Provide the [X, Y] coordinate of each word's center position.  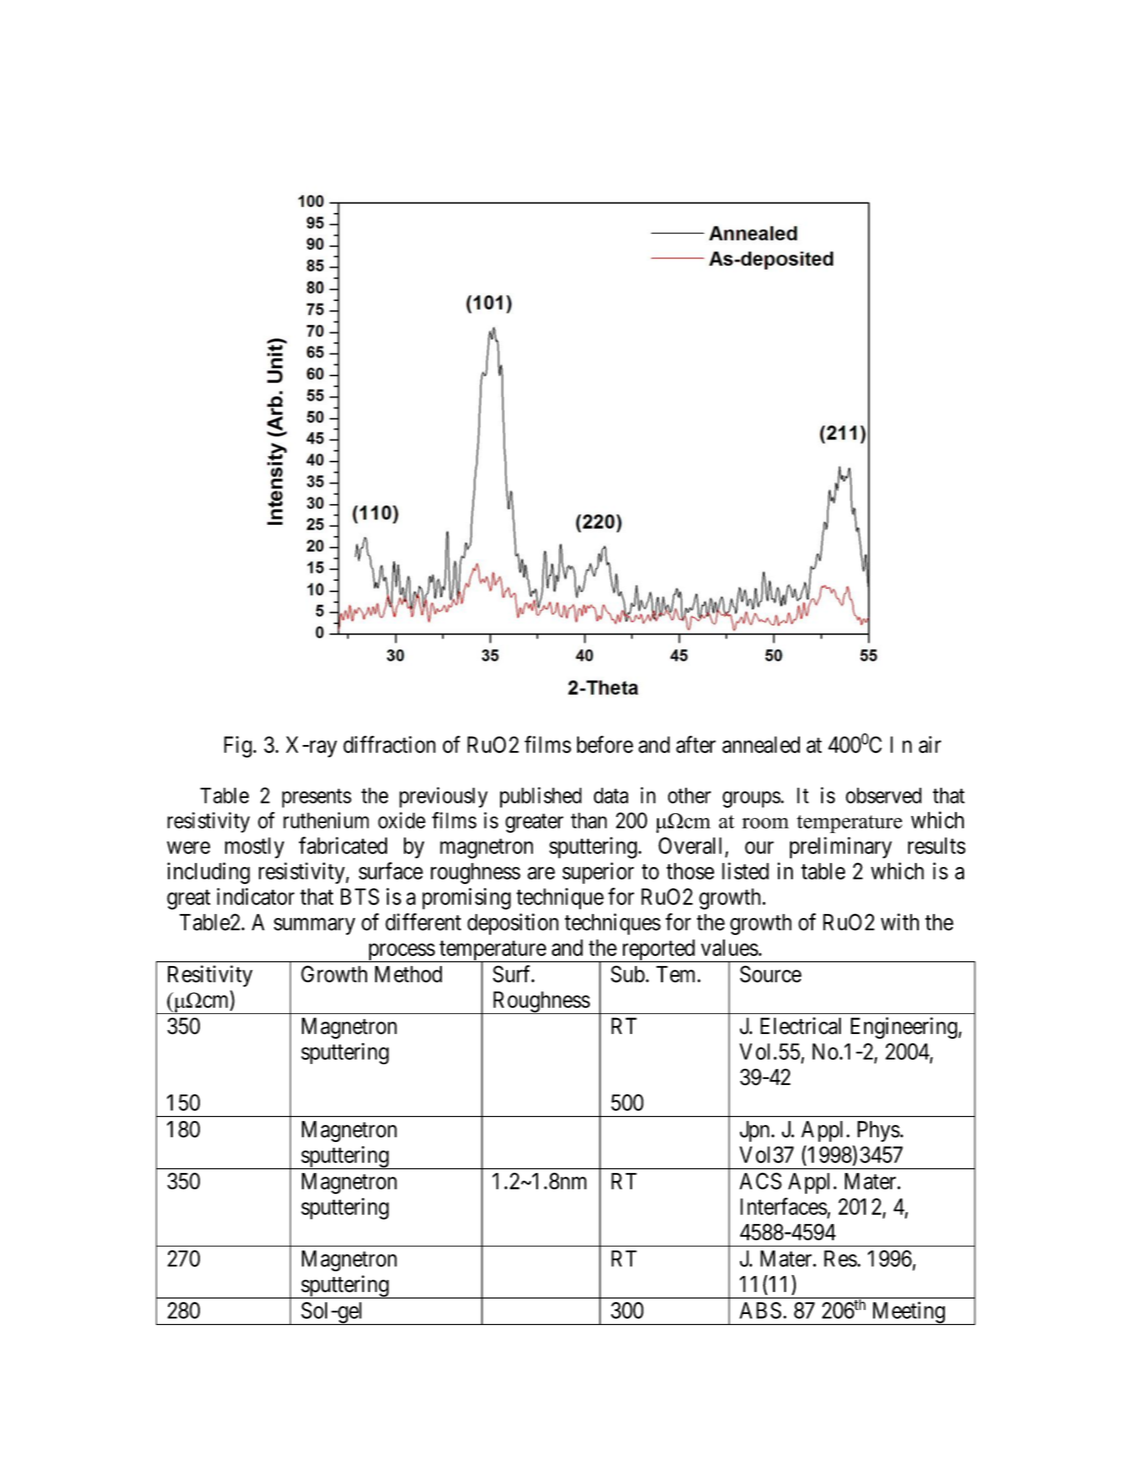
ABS [760, 1310]
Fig [239, 747]
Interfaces [784, 1207]
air [930, 744]
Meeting [908, 1313]
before [605, 744]
